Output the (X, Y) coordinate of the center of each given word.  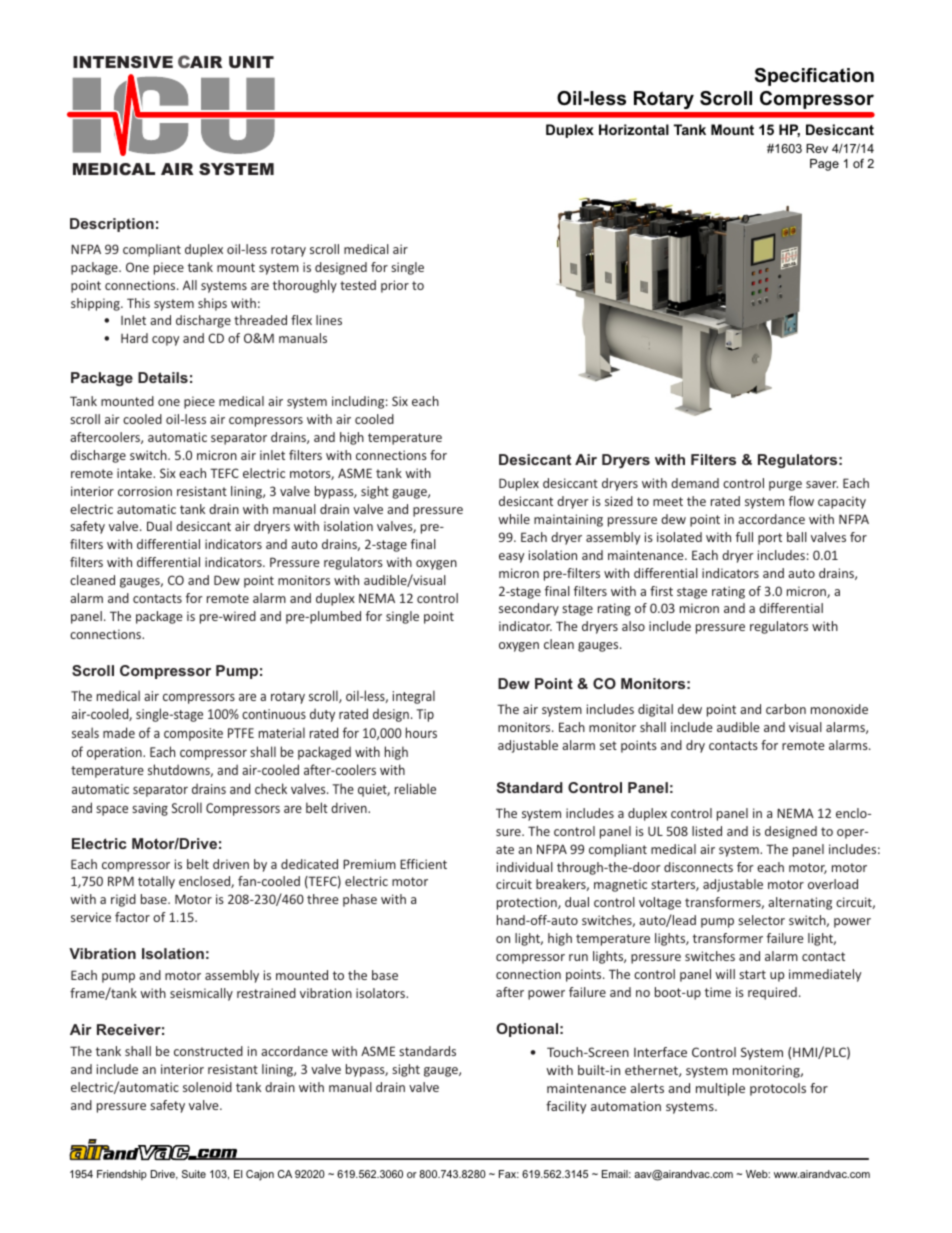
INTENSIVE (123, 62)
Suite (194, 1174)
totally (156, 882)
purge (785, 486)
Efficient (423, 864)
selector (761, 920)
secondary (529, 609)
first (661, 591)
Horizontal (634, 129)
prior (395, 286)
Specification (814, 77)
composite (193, 734)
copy (165, 341)
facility (566, 1107)
